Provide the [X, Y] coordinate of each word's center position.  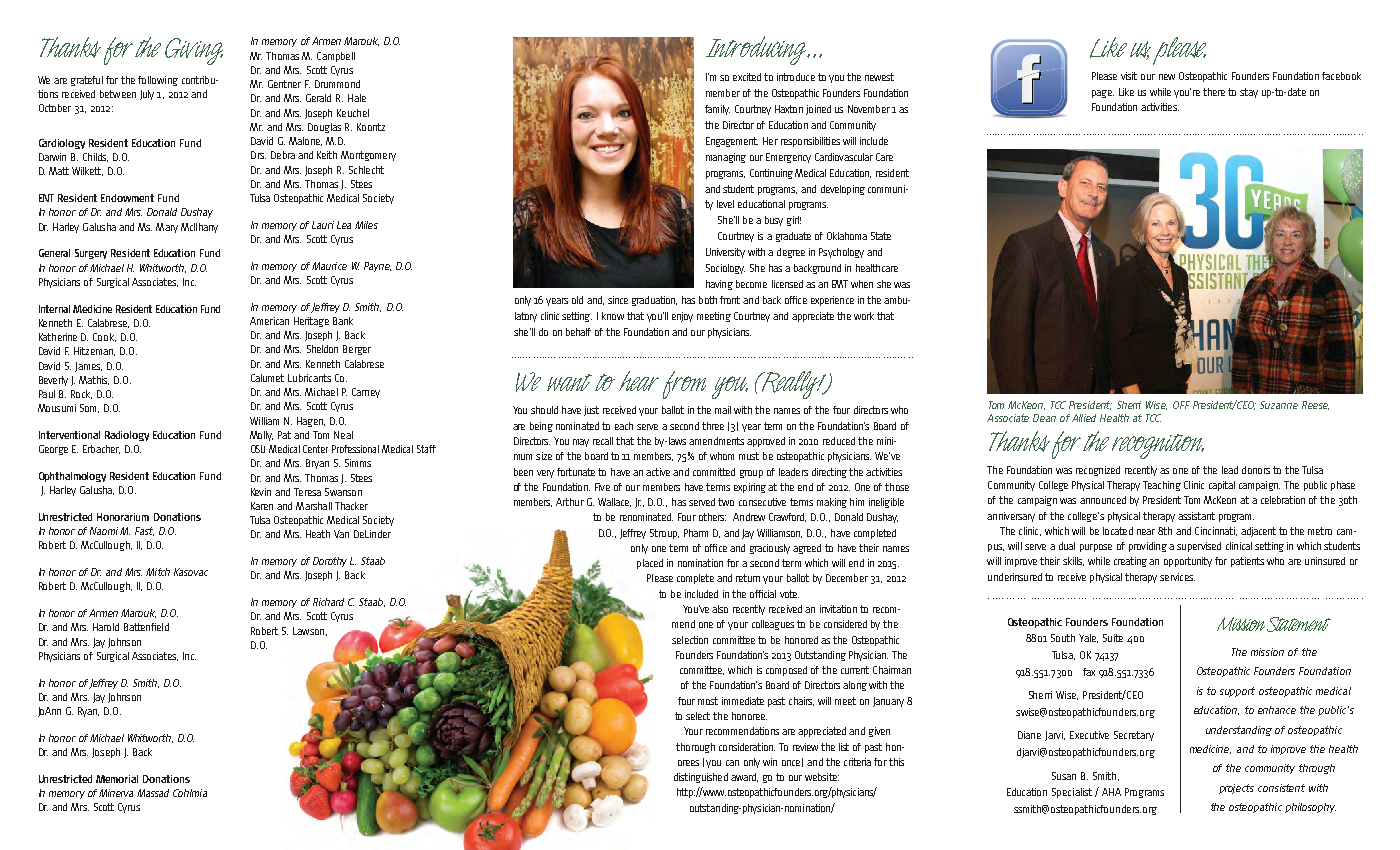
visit [1129, 76]
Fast [144, 531]
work [864, 316]
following [158, 81]
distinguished [701, 778]
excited [747, 77]
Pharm [696, 533]
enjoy [682, 317]
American [269, 321]
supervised [1199, 547]
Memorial [117, 779]
